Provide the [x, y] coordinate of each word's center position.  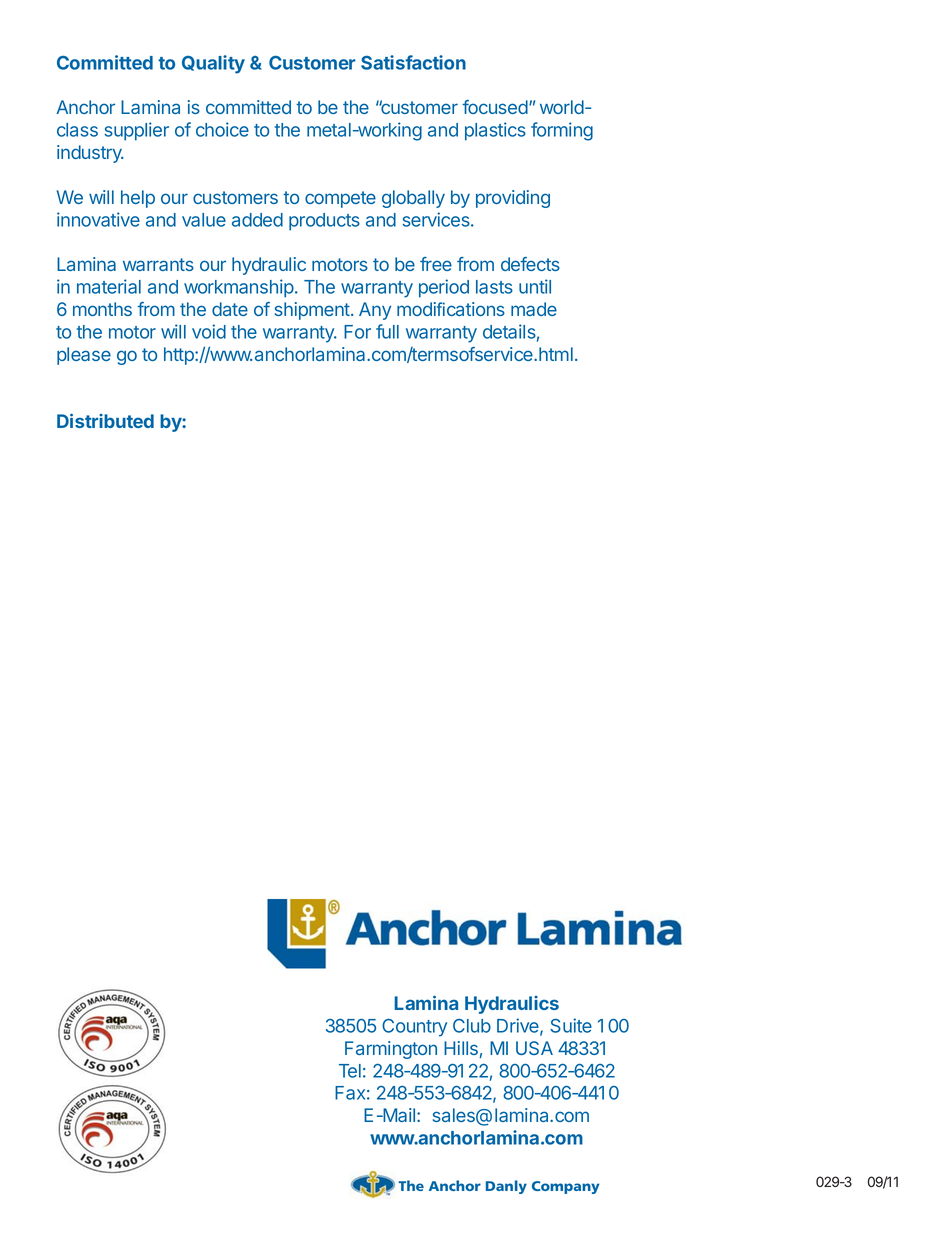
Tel [350, 1071]
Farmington [391, 1050]
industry [90, 154]
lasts [494, 287]
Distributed [105, 420]
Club [472, 1026]
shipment [313, 311]
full [387, 331]
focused [495, 107]
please [84, 356]
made [534, 309]
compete [340, 199]
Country [414, 1028]
